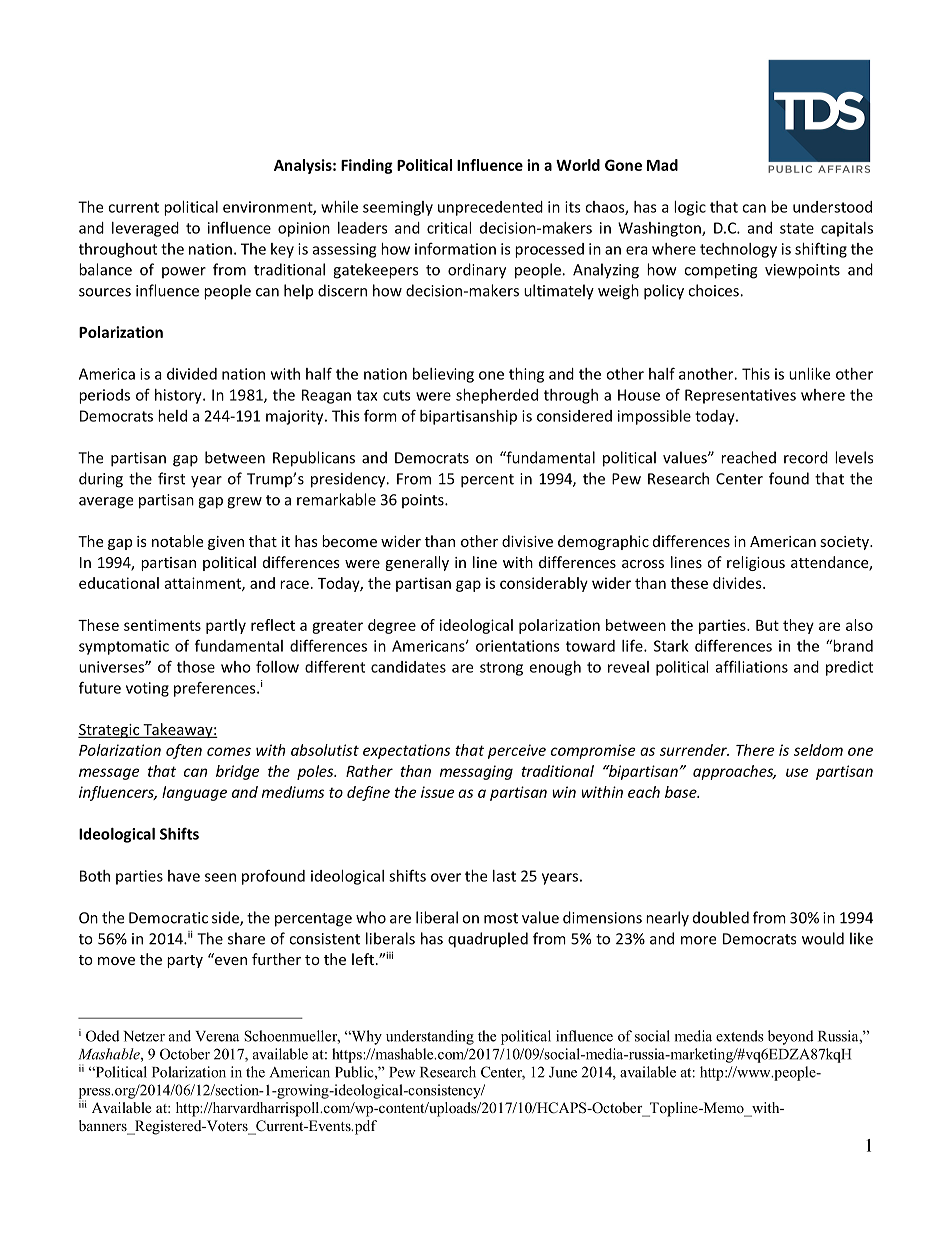 This screenshot has width=952, height=1233. Describe the element at coordinates (145, 229) in the screenshot. I see `leveraged` at that location.
